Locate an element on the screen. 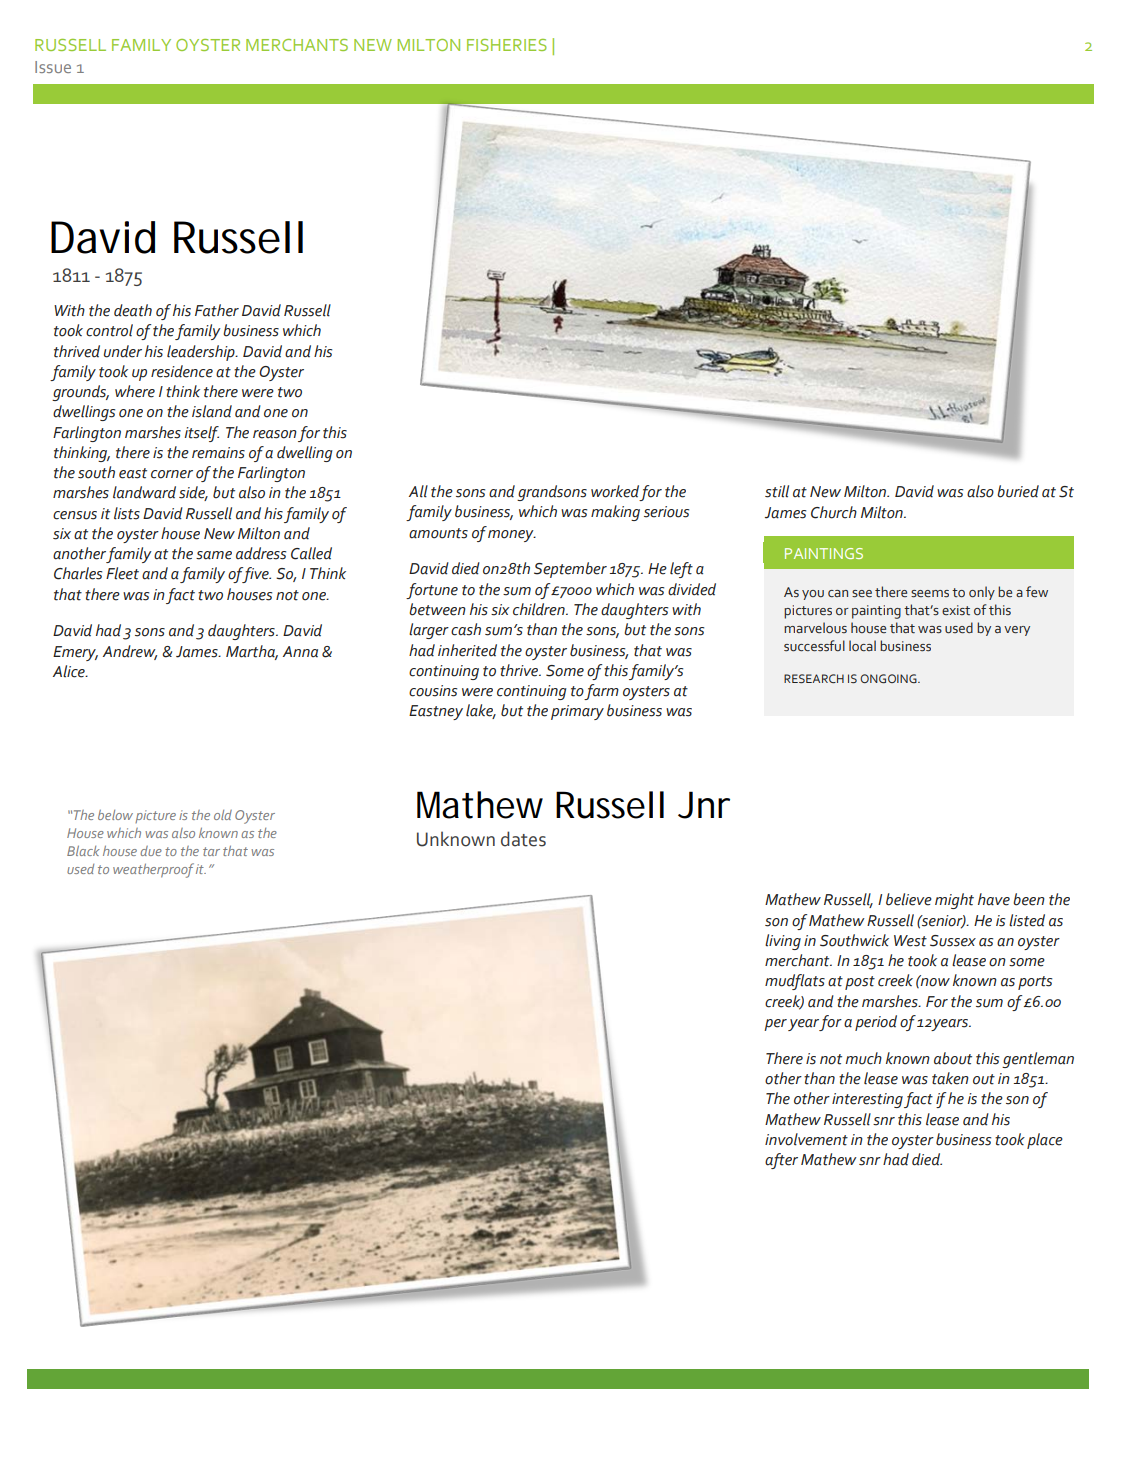 Image resolution: width=1128 pixels, height=1460 pixels. weatherproof is located at coordinates (153, 870).
